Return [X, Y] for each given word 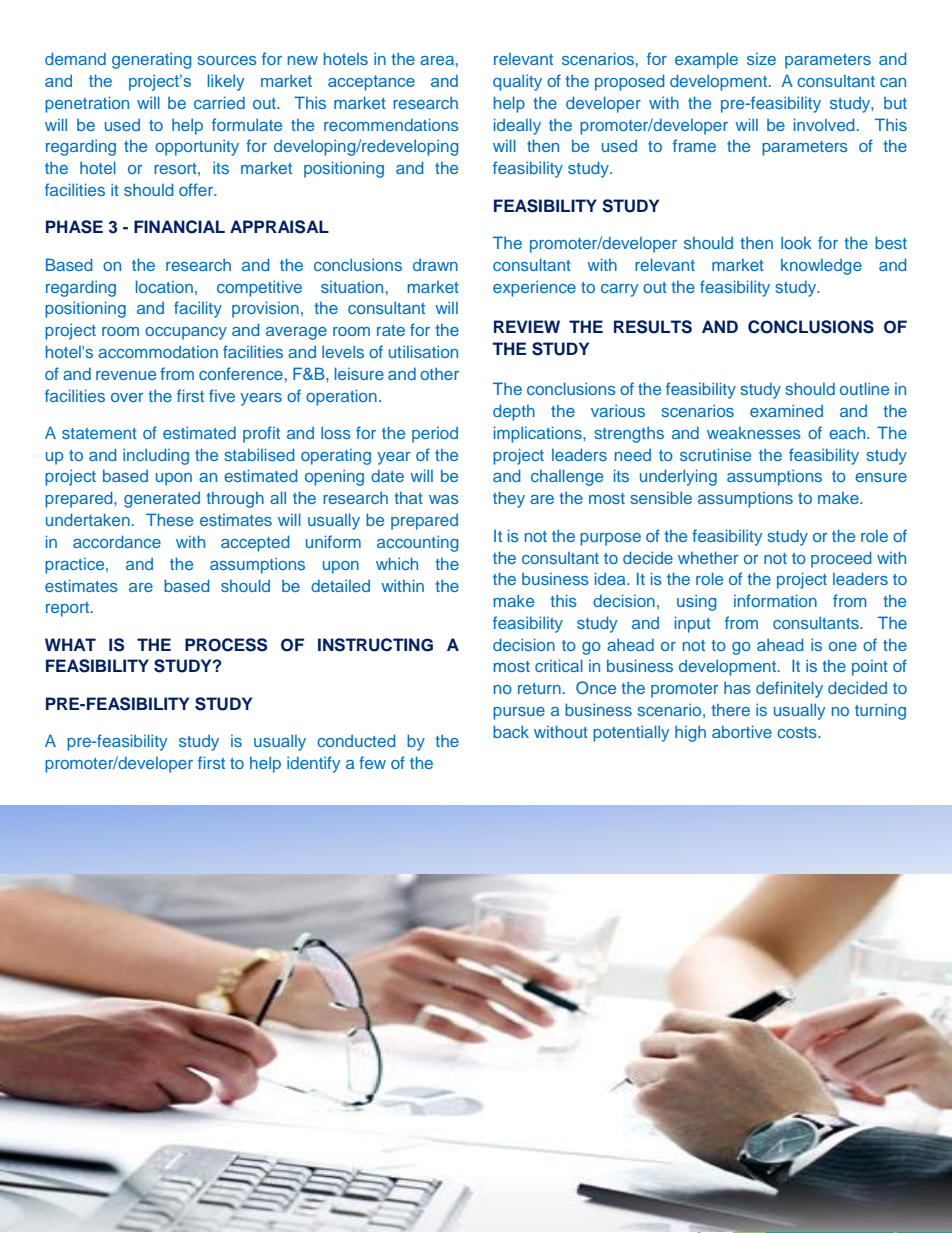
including [156, 456]
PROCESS [226, 645]
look [796, 242]
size [761, 59]
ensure [881, 477]
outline [864, 388]
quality [517, 82]
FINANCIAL [179, 227]
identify [313, 764]
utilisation [423, 351]
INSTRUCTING [375, 645]
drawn [435, 265]
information [775, 600]
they [509, 499]
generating [151, 60]
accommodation [158, 352]
